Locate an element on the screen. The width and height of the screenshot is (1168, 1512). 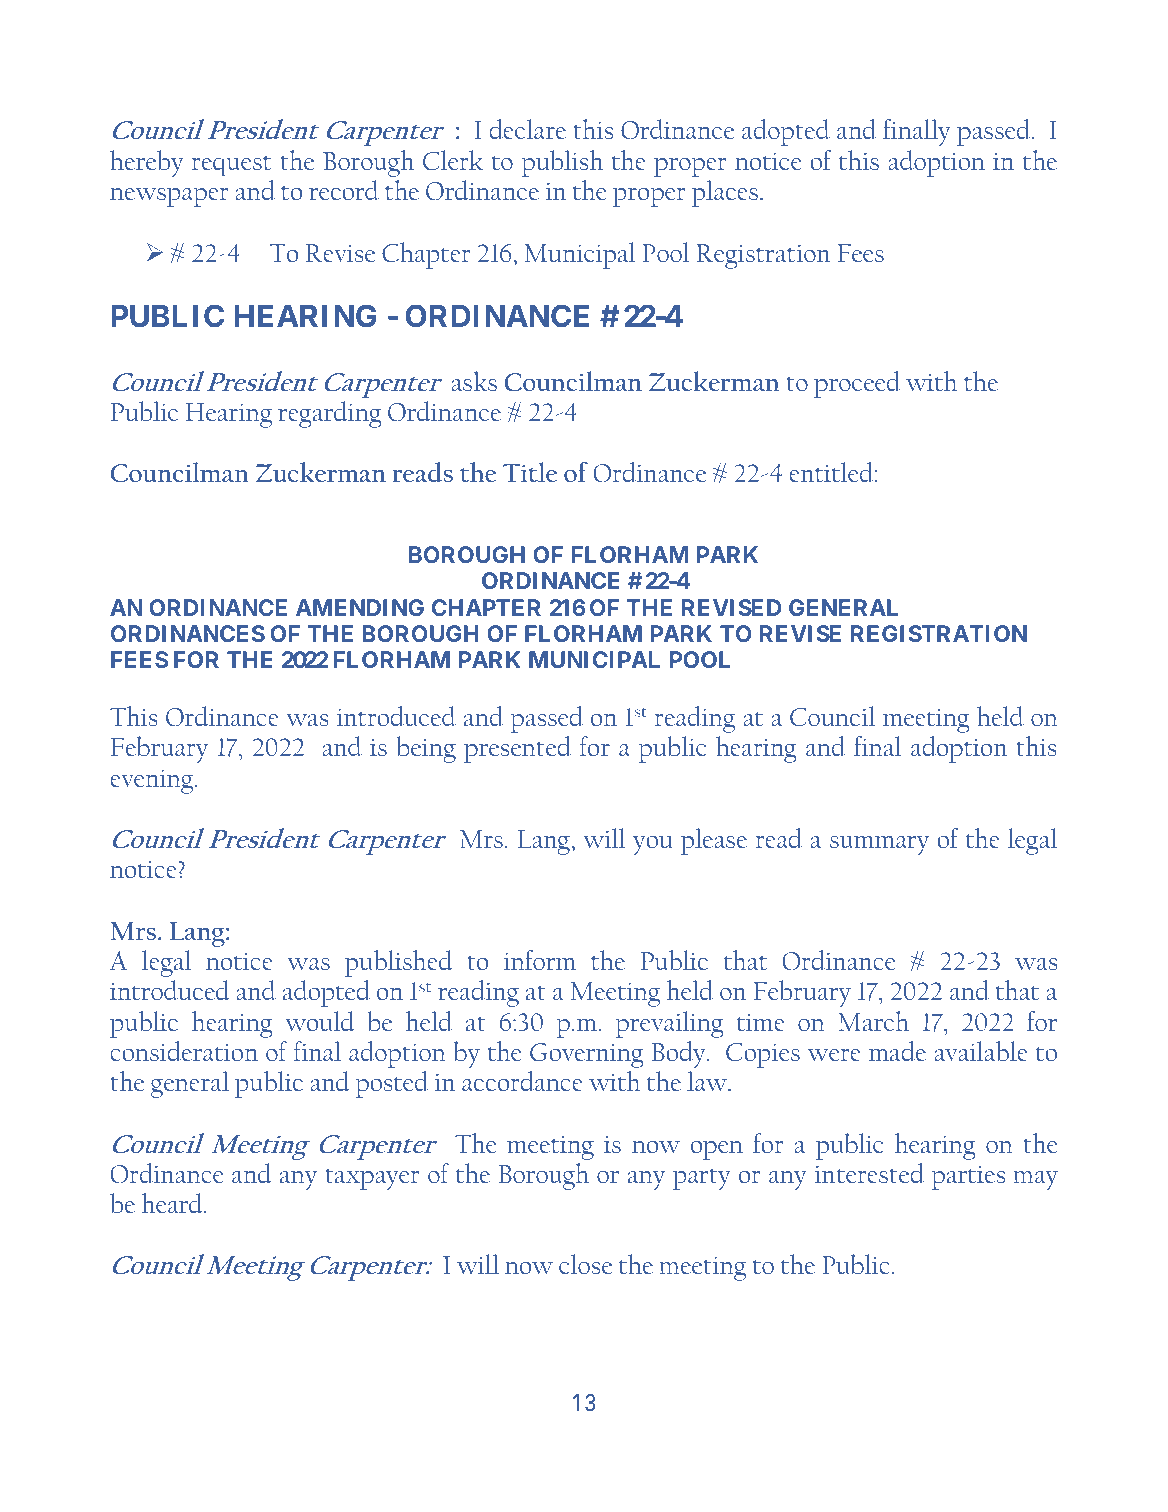
parties is located at coordinates (968, 1177).
